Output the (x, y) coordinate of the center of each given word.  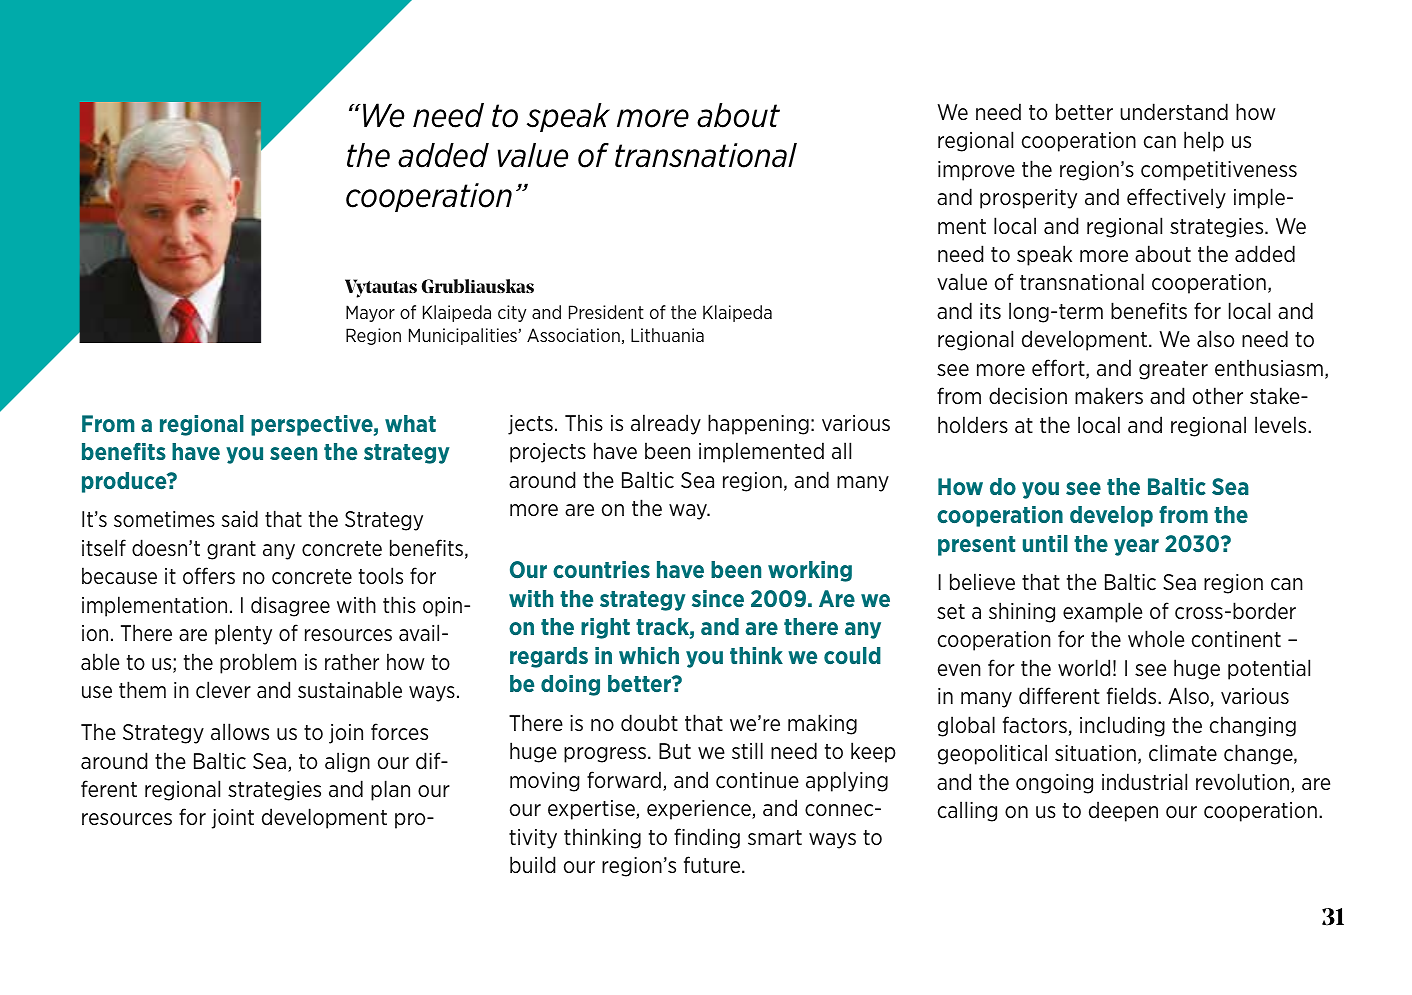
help (1204, 141)
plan (390, 790)
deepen (1123, 811)
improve (976, 171)
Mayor (370, 313)
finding (707, 838)
